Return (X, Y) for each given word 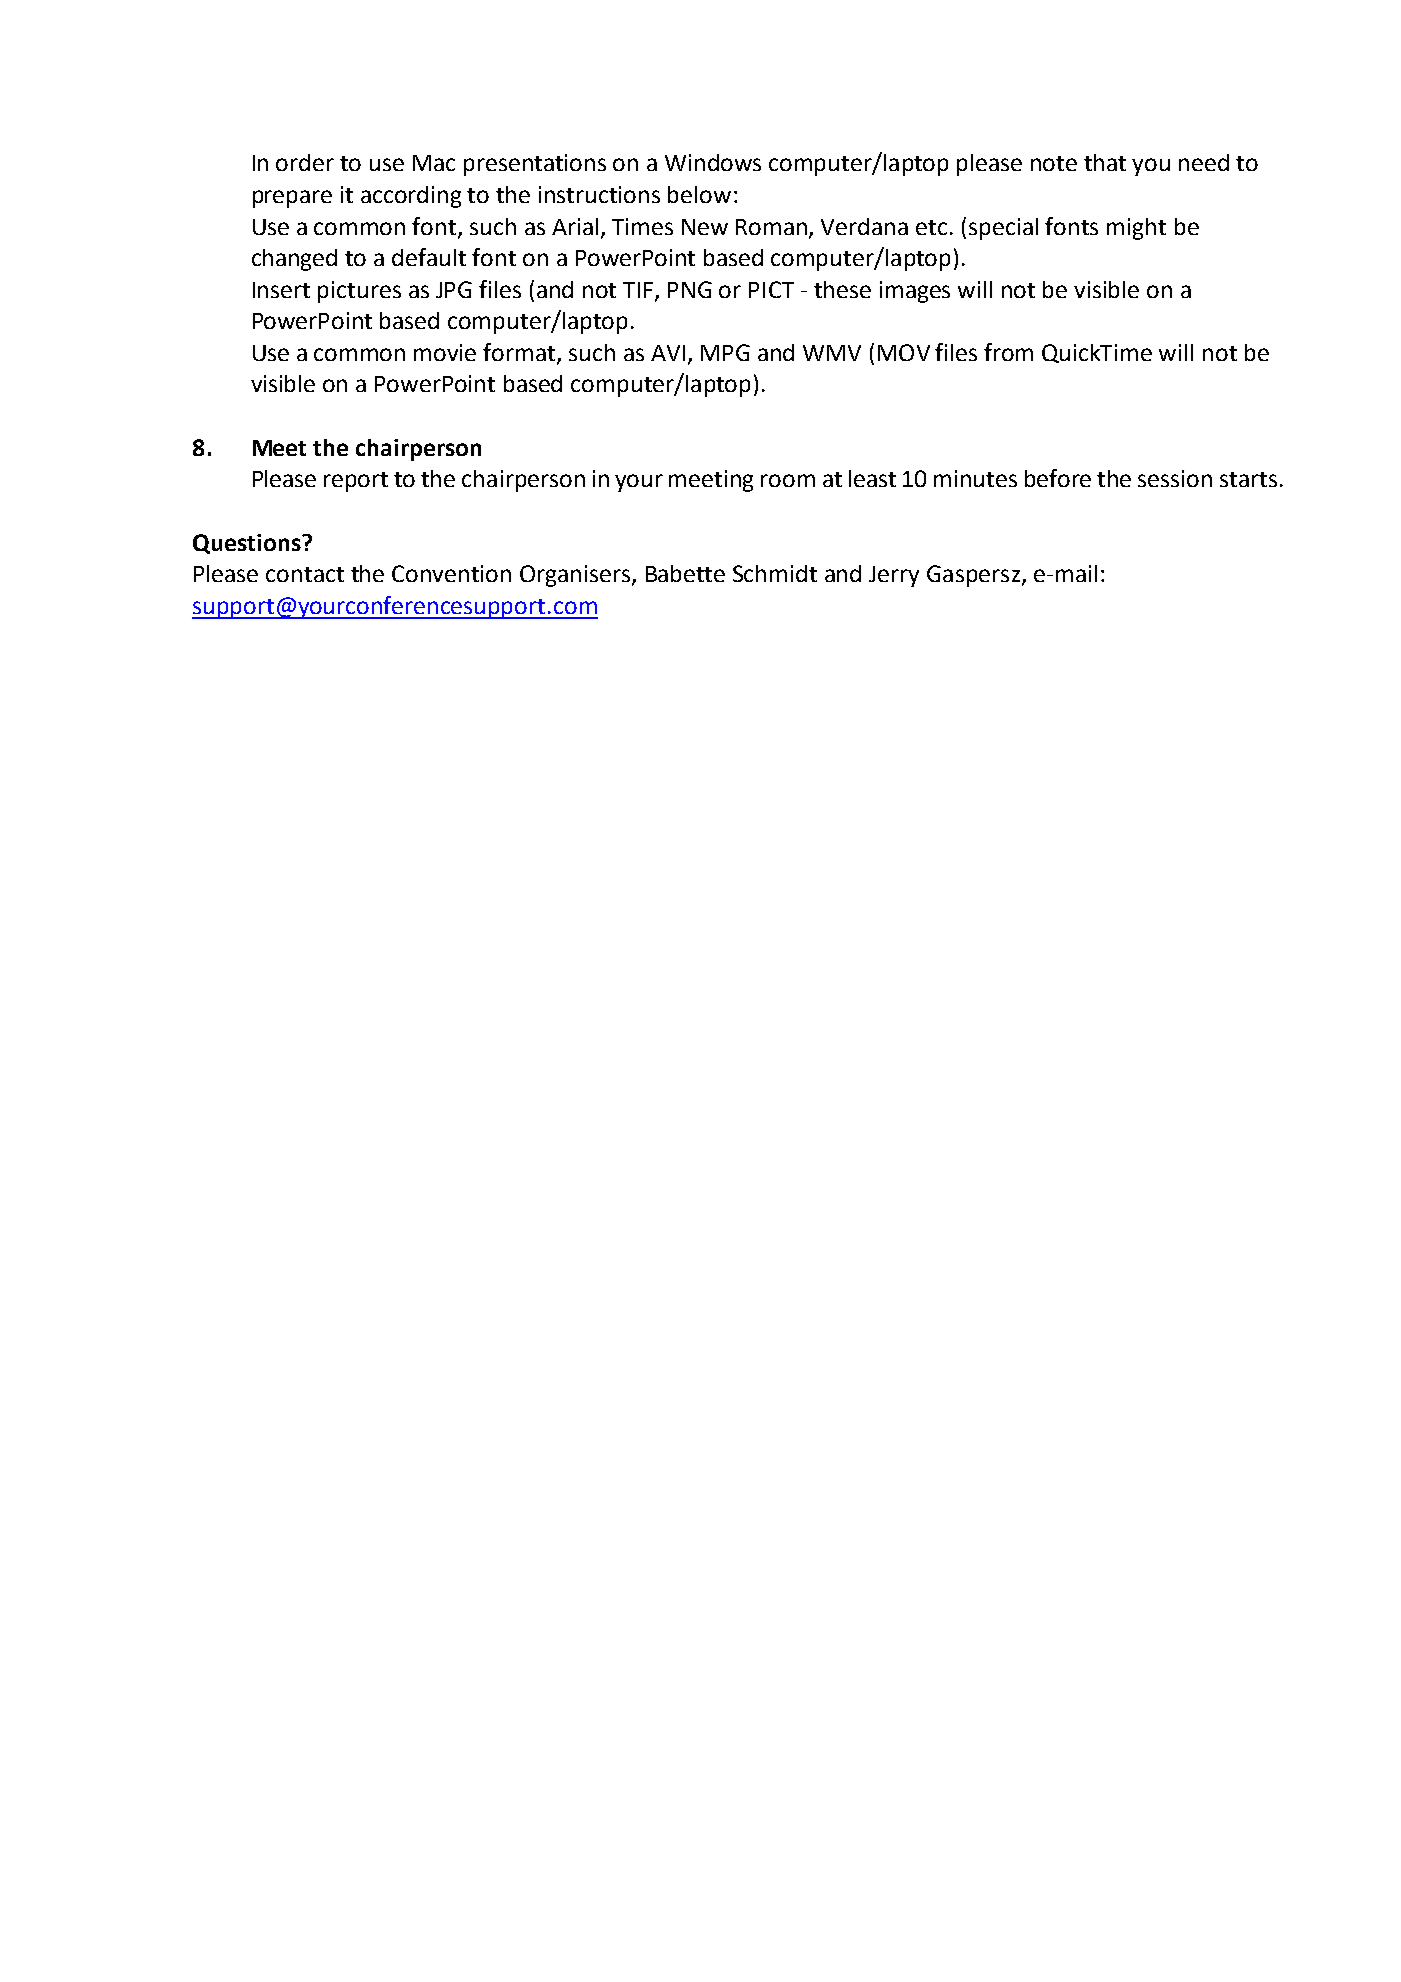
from (1008, 352)
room (788, 480)
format (520, 353)
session (1175, 478)
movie (445, 352)
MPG (725, 352)
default (429, 257)
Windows (713, 162)
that (1105, 162)
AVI (668, 353)
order (305, 162)
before (1058, 478)
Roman (773, 228)
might (1136, 229)
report (356, 482)
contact (305, 574)
